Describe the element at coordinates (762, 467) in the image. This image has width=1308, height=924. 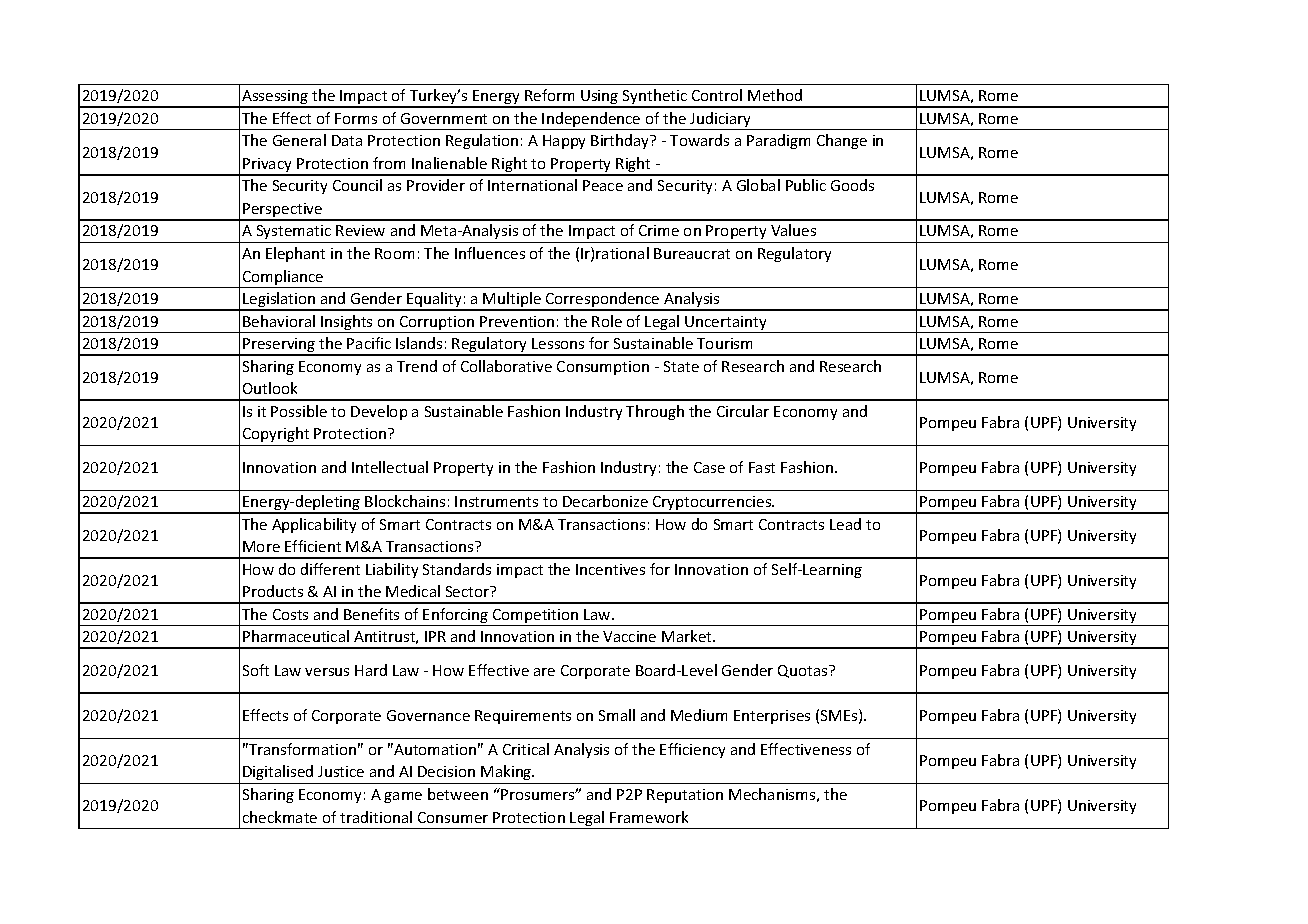
I see `Fast` at that location.
